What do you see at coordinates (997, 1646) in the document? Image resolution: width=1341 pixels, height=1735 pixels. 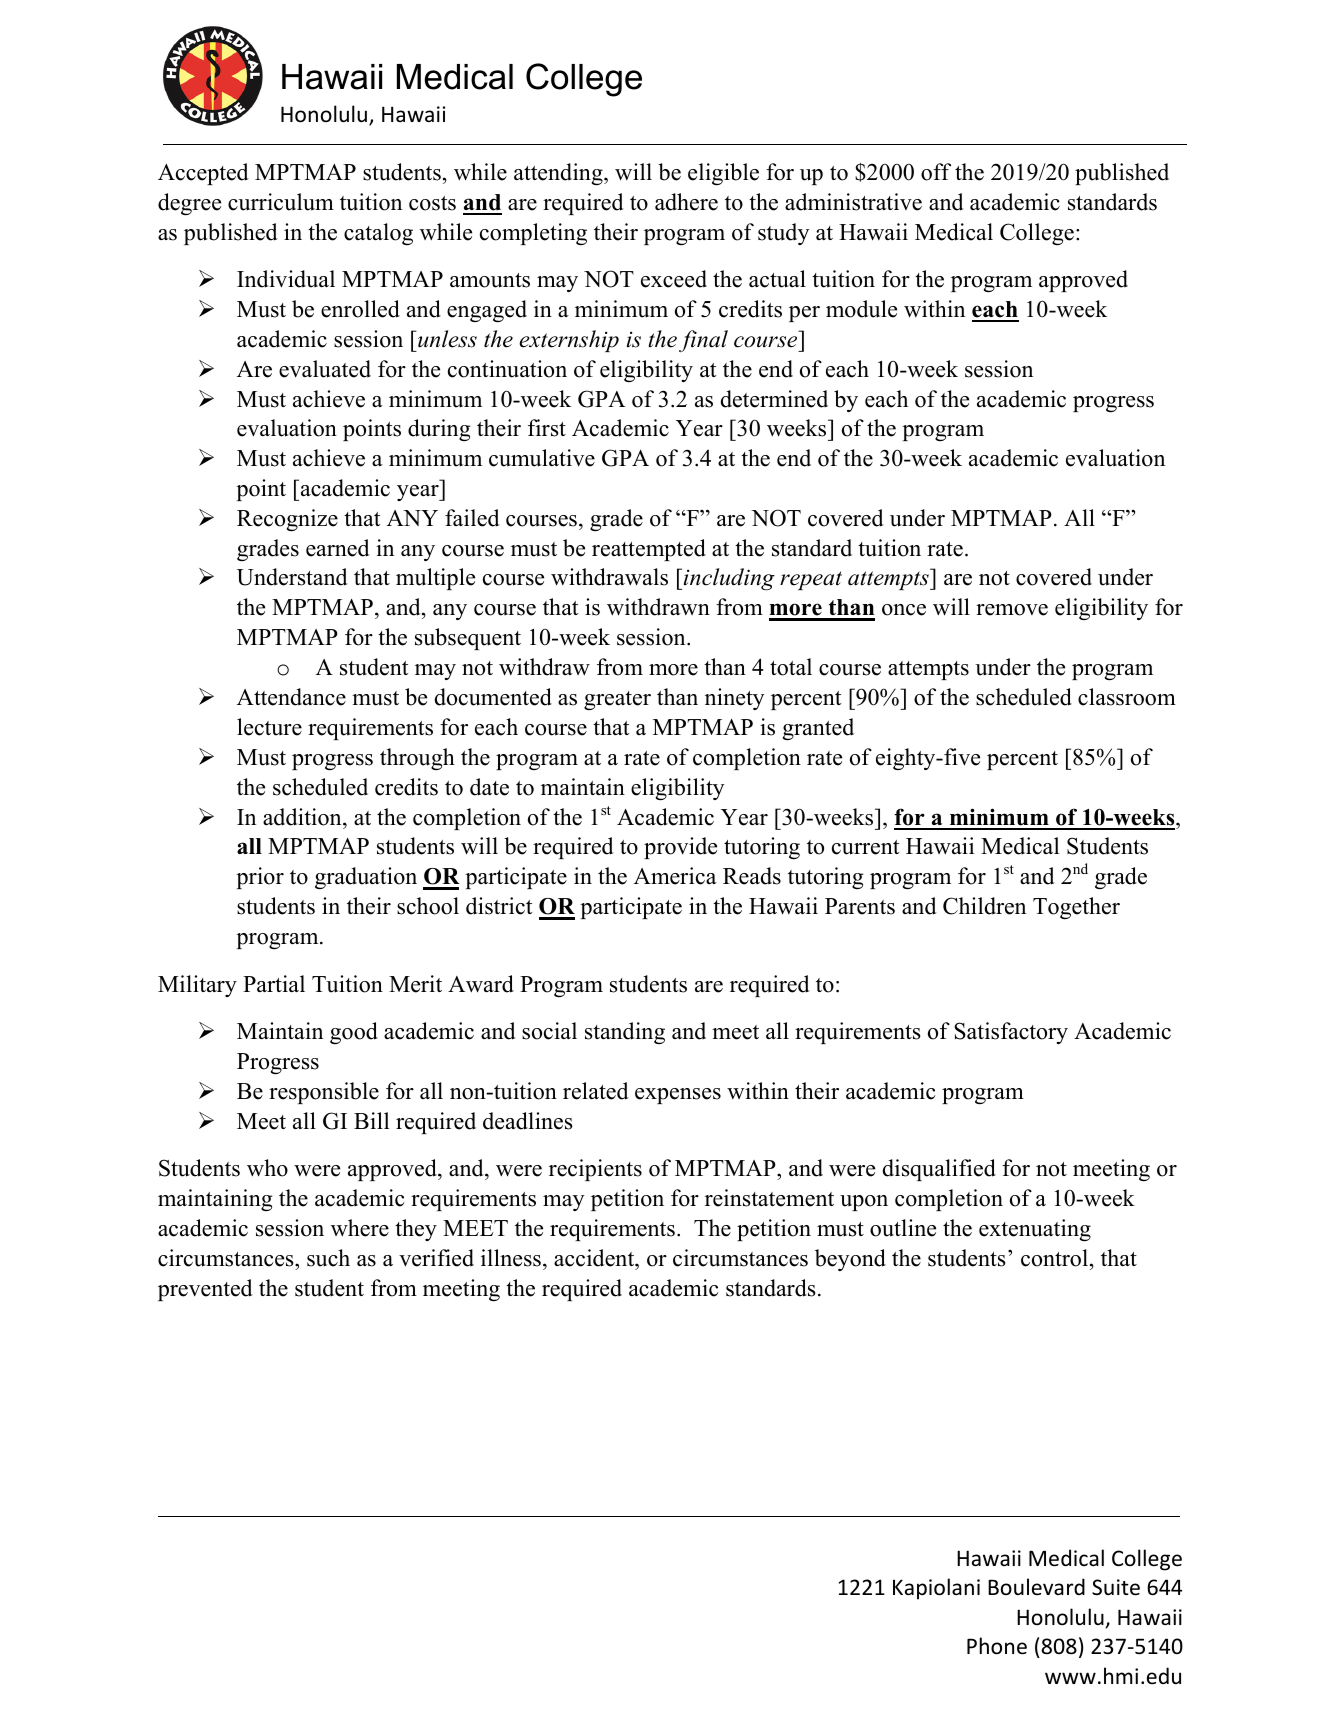 I see `Phone` at bounding box center [997, 1646].
